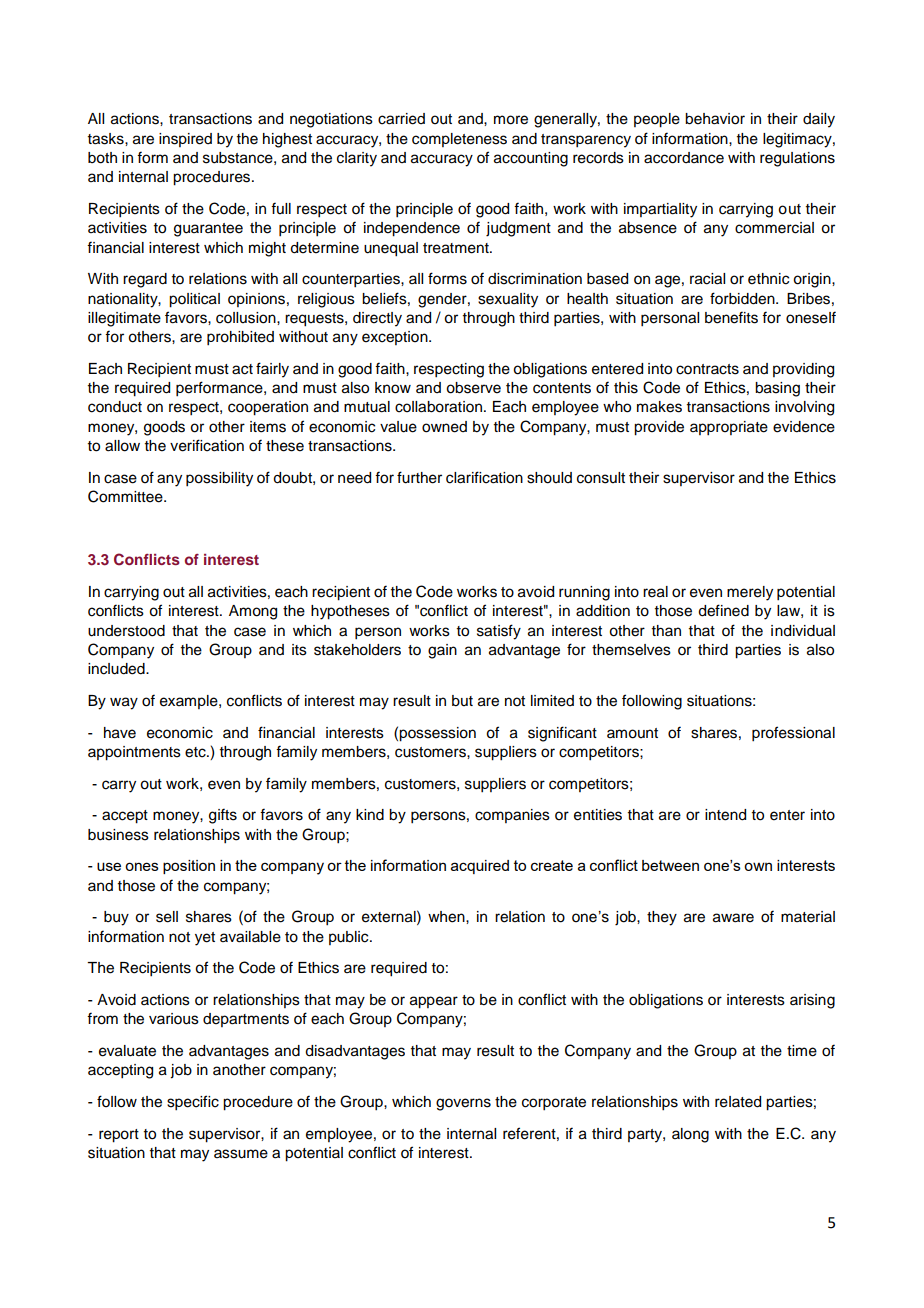 The width and height of the image is (924, 1308). I want to click on understood, so click(126, 631).
